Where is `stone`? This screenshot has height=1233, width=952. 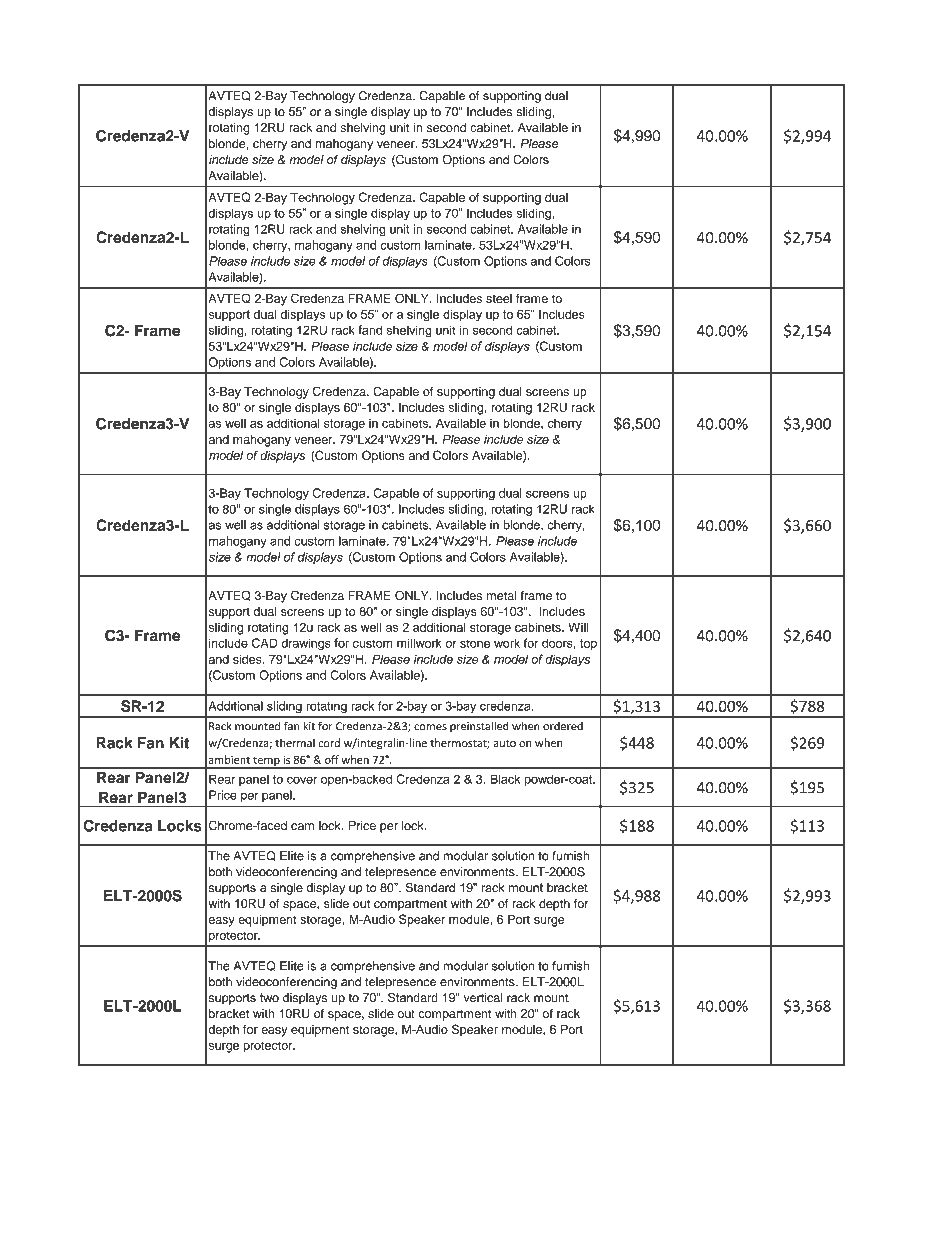
stone is located at coordinates (475, 643).
